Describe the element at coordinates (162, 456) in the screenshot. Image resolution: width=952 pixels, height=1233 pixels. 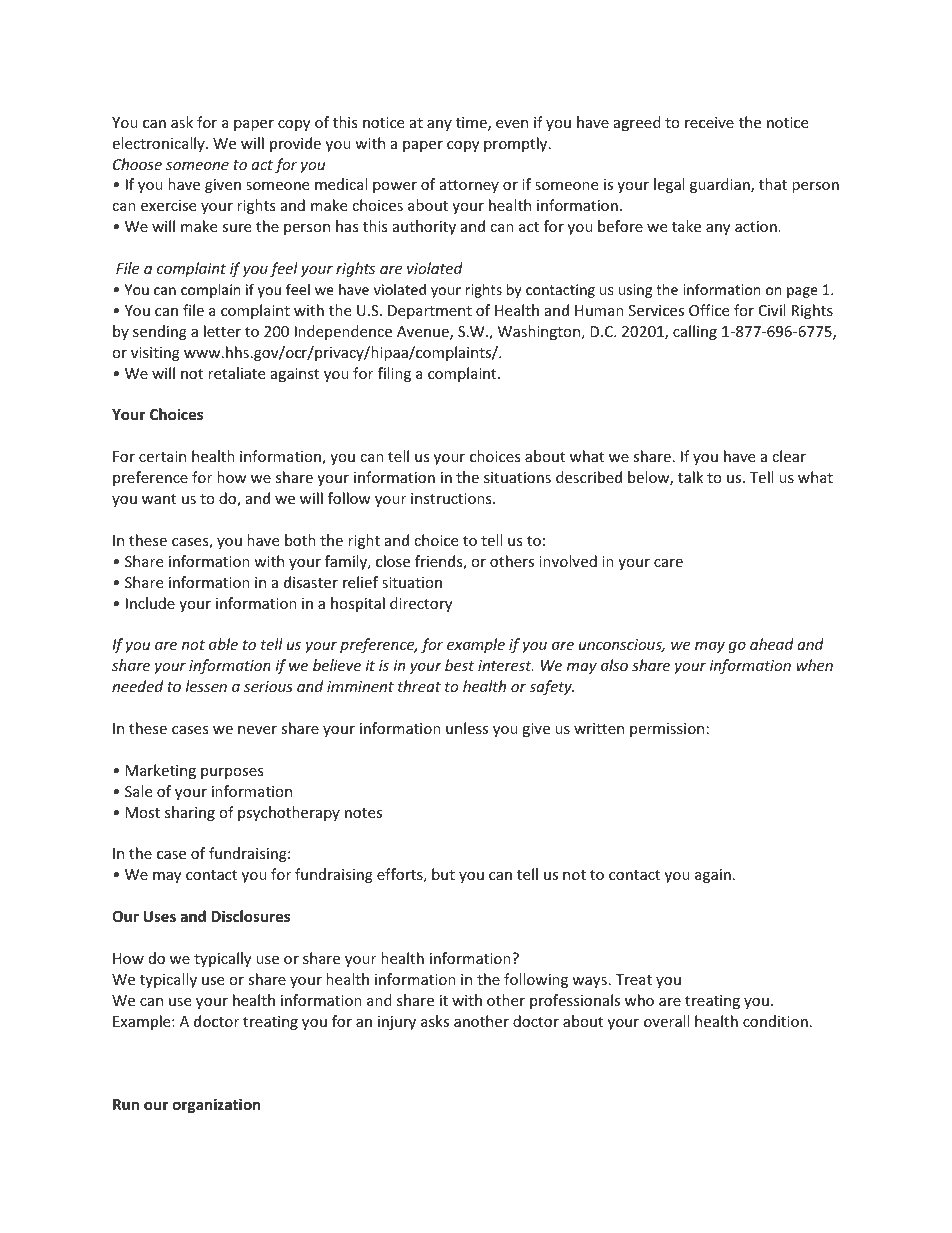
I see `certain` at that location.
